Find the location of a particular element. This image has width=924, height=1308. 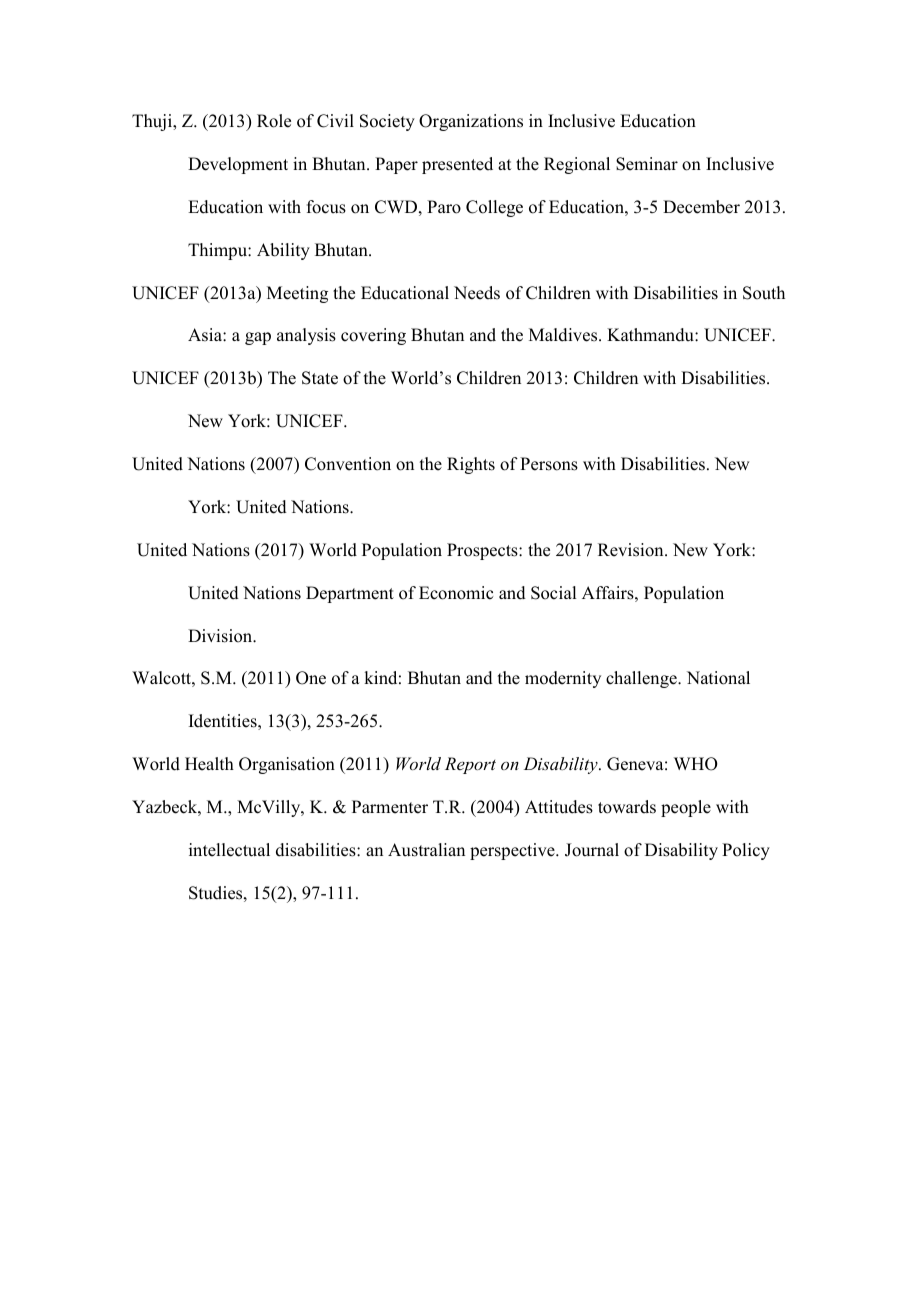

Seminar is located at coordinates (647, 164).
